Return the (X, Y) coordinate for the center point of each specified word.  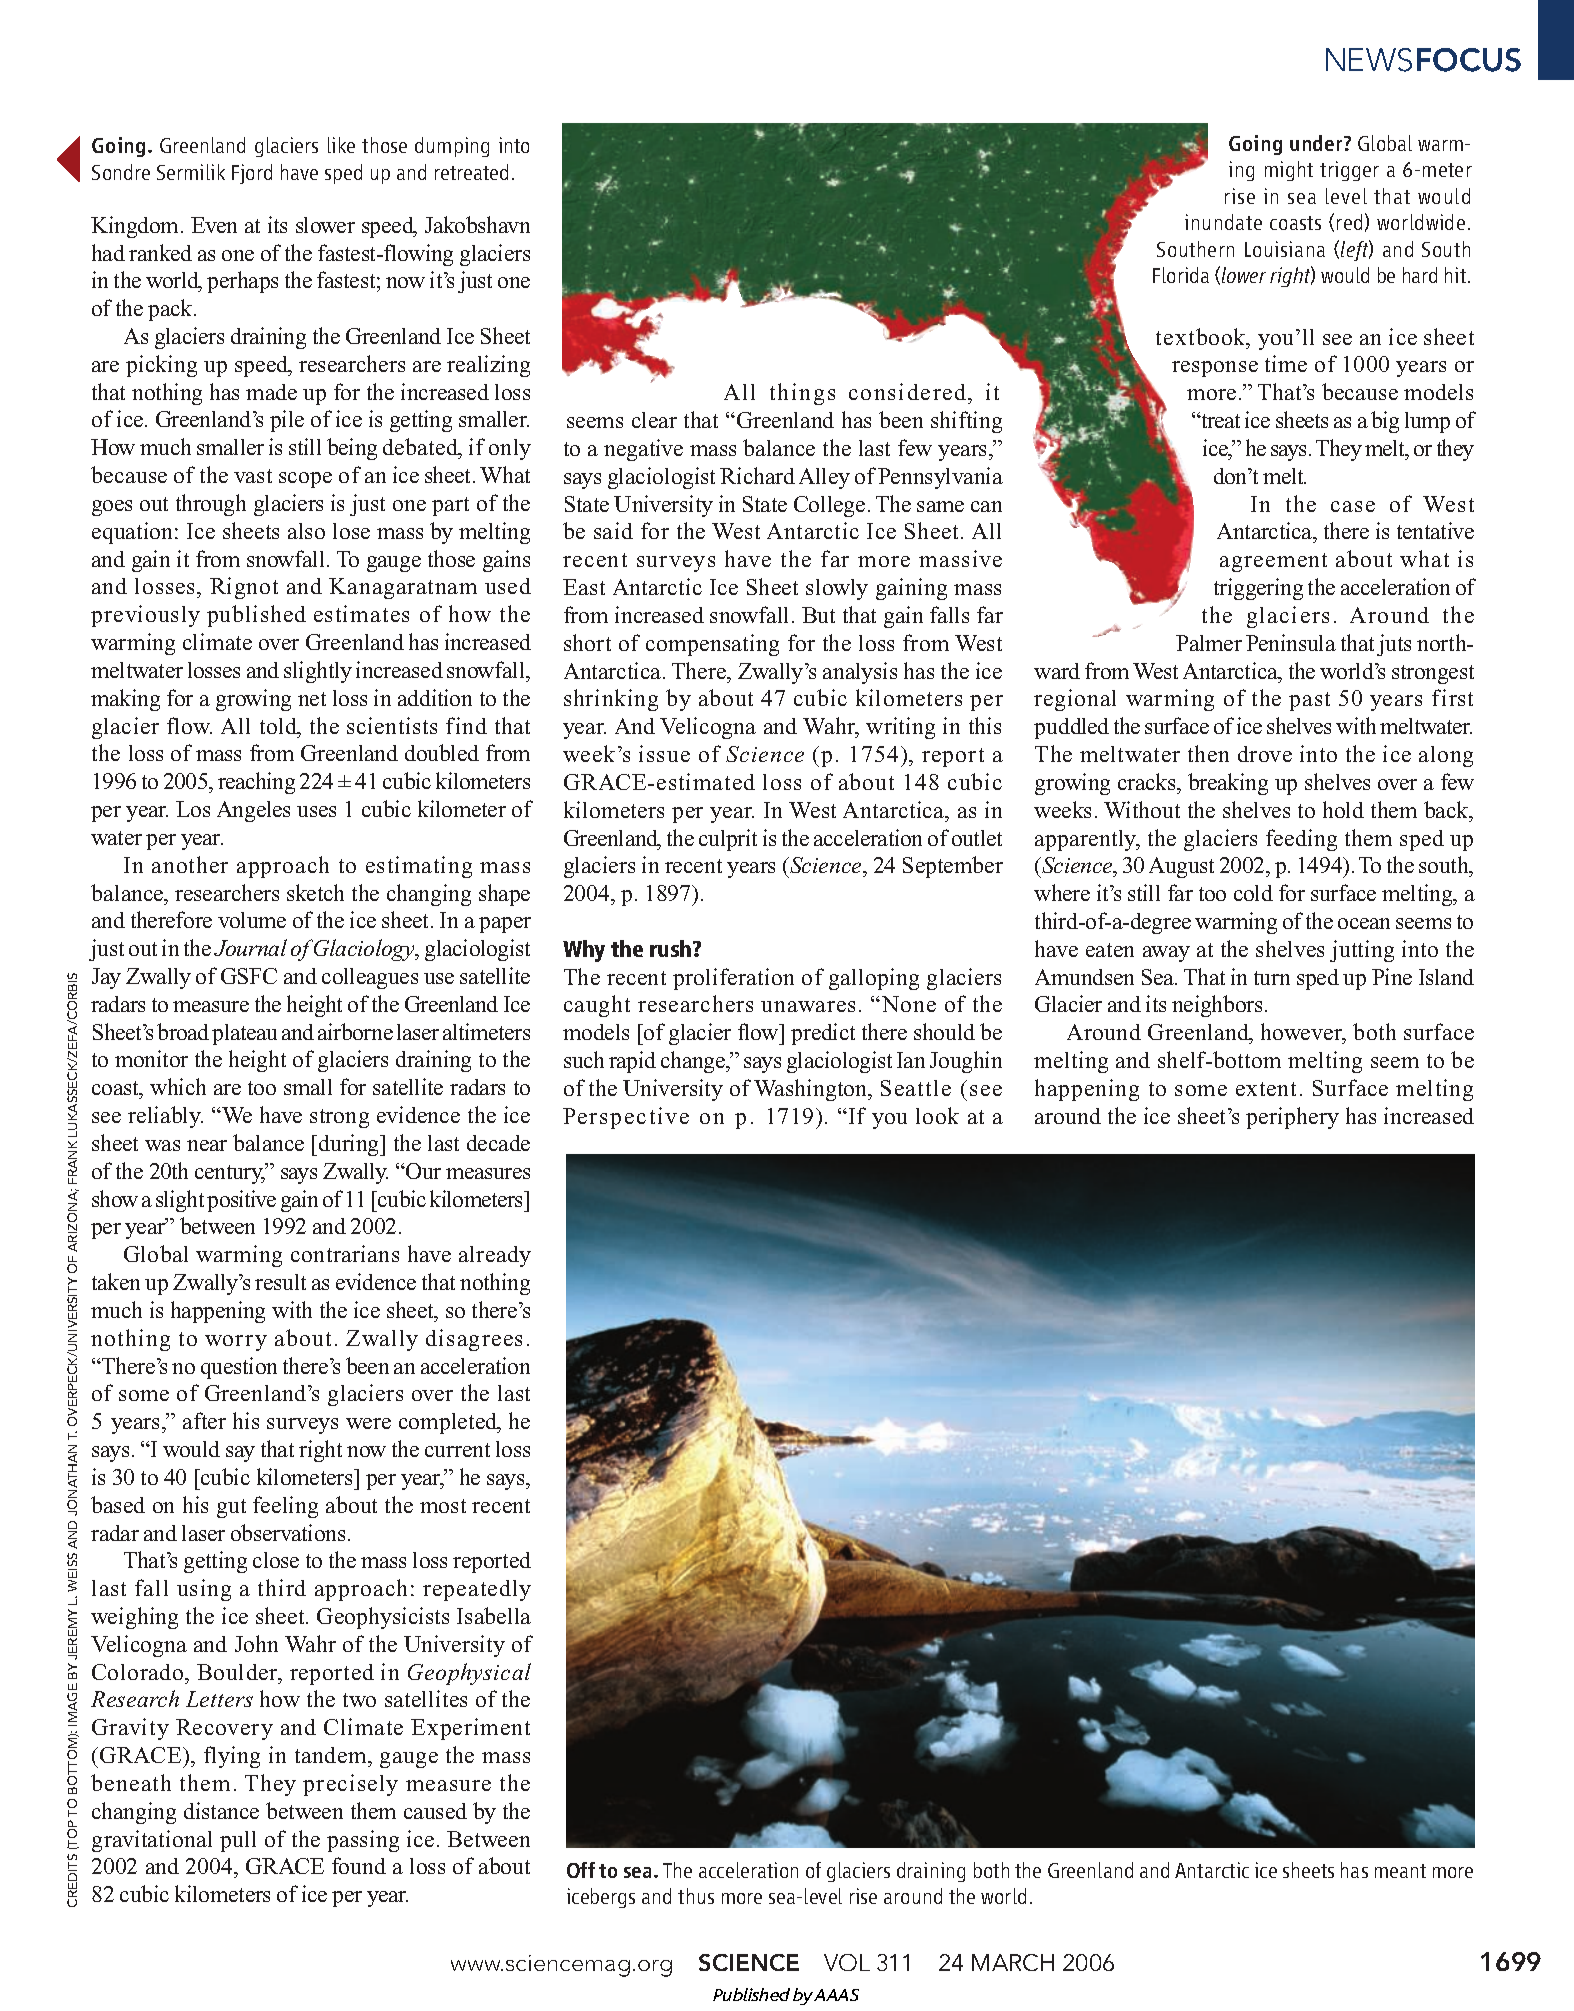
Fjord (252, 174)
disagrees (474, 1340)
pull (238, 1841)
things (802, 394)
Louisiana (1285, 249)
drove (1265, 754)
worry (236, 1343)
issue (664, 753)
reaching (256, 783)
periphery (1292, 1118)
